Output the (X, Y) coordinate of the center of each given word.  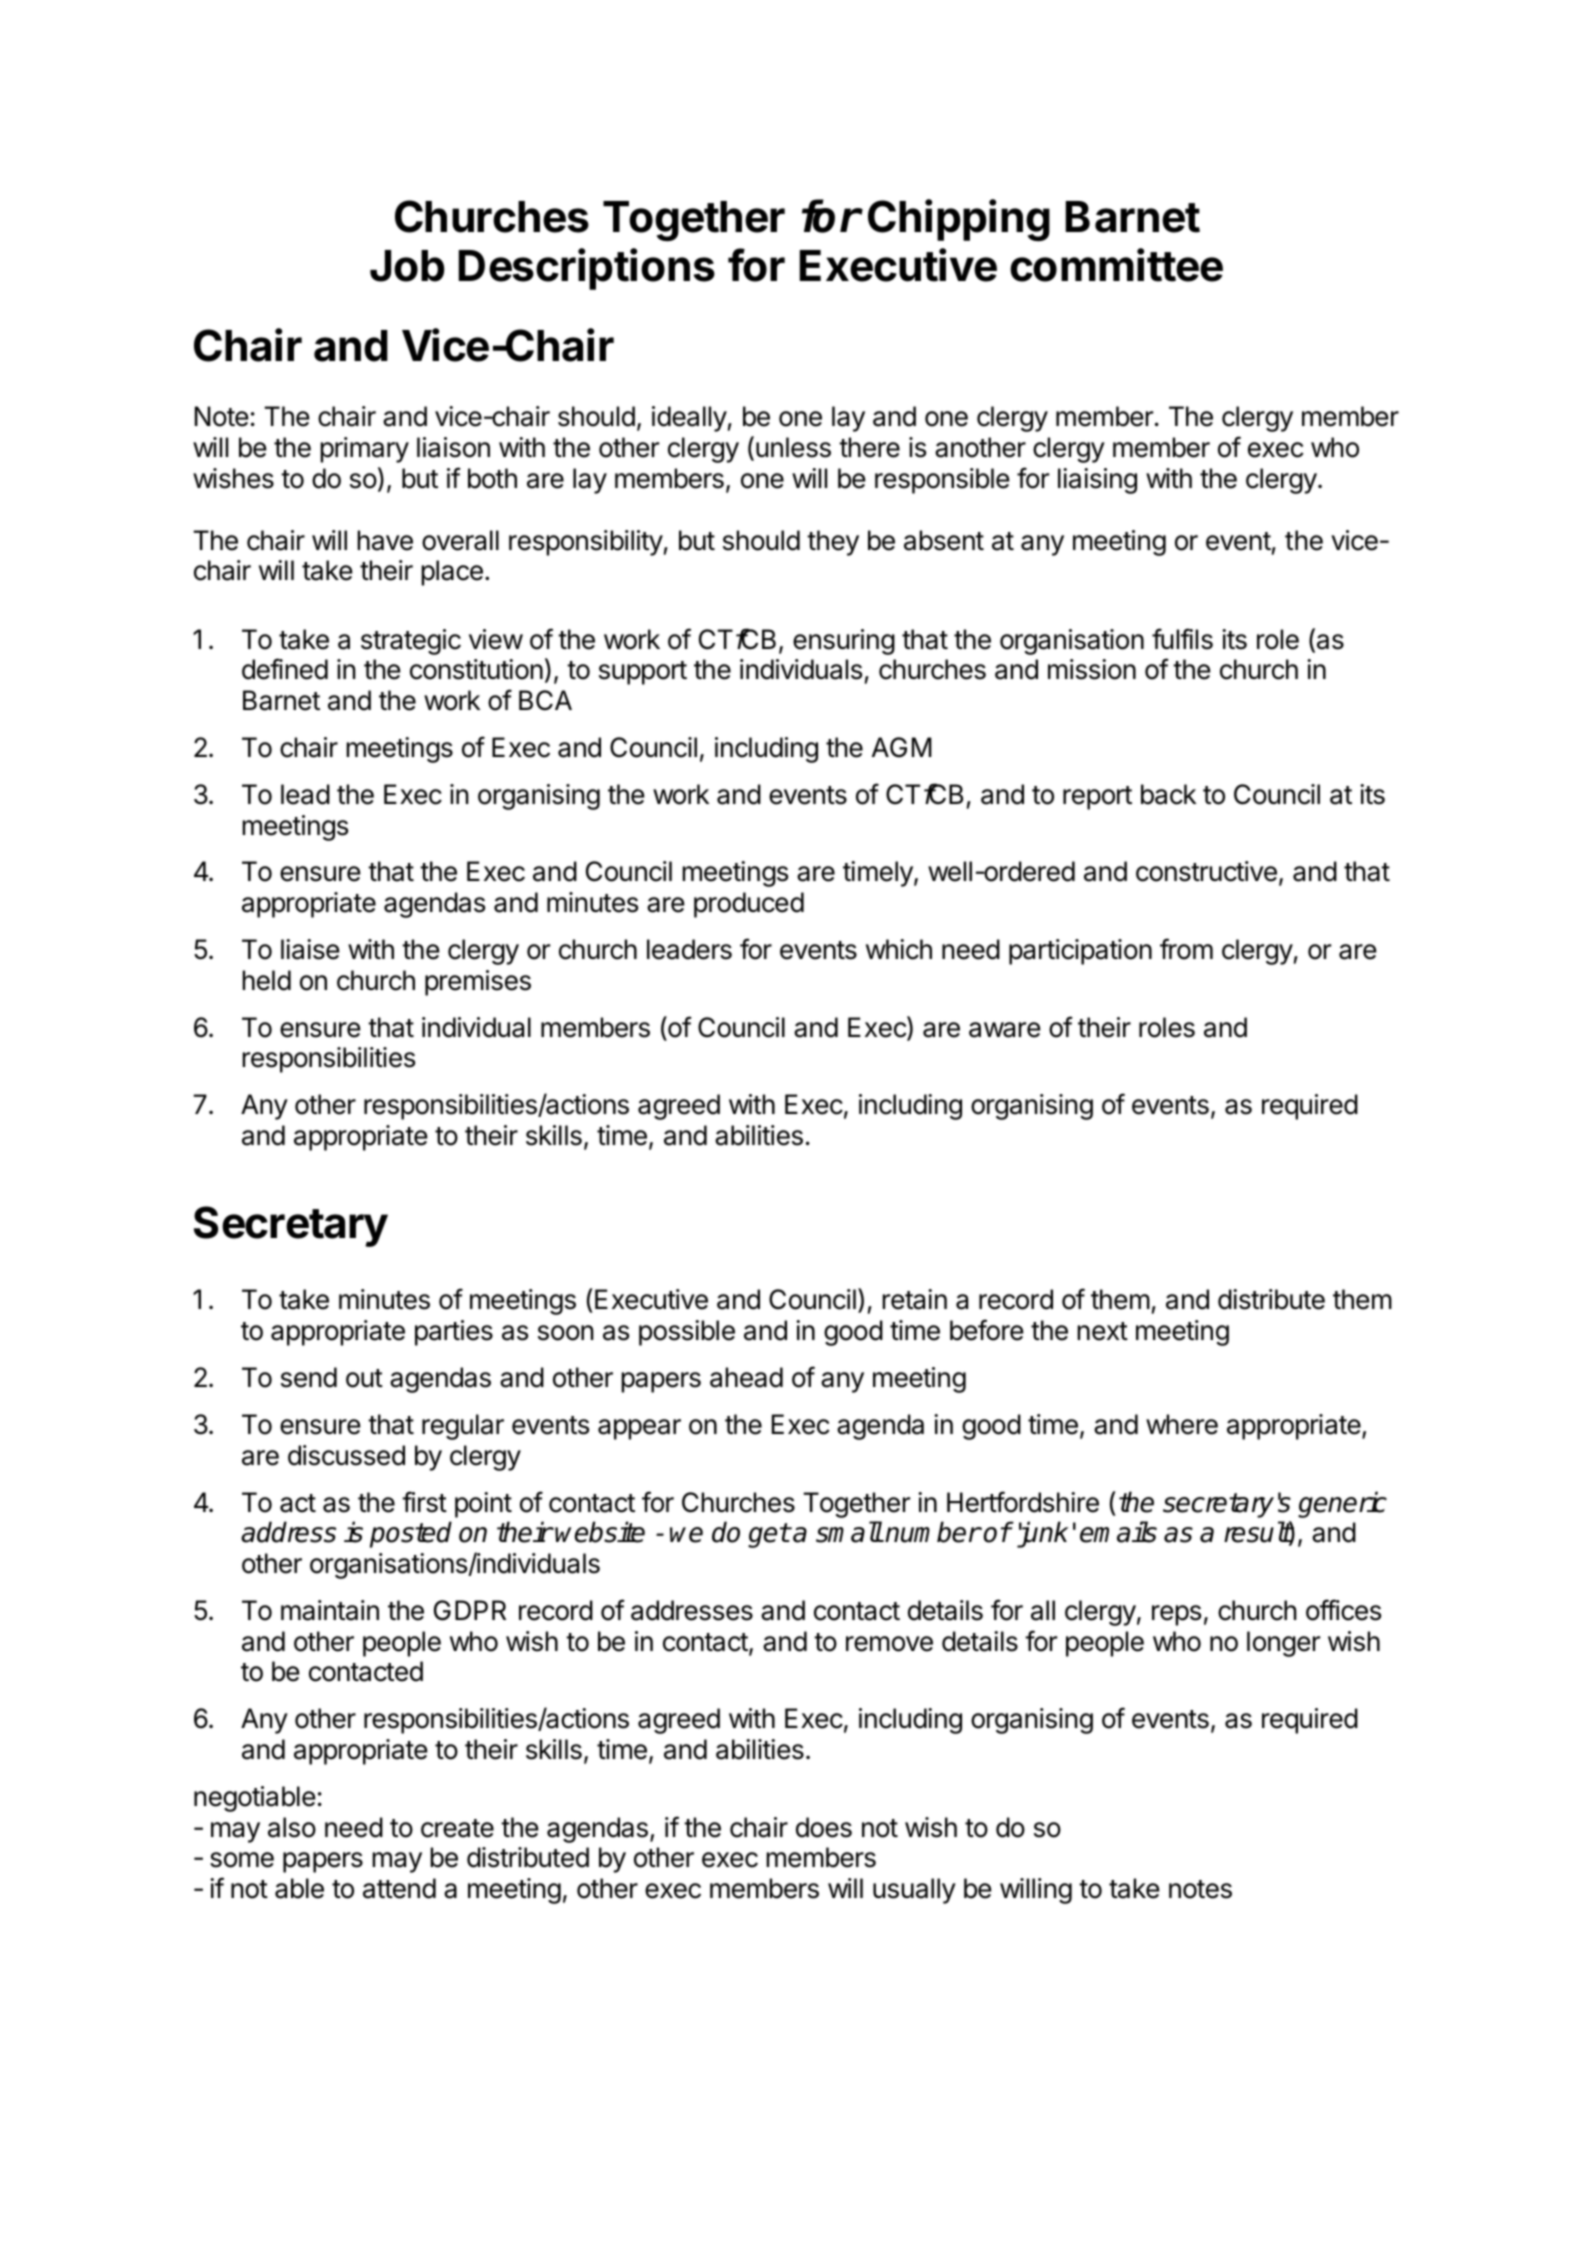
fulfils (1182, 639)
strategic (411, 642)
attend (399, 1888)
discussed (346, 1455)
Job (407, 266)
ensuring (844, 642)
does (824, 1827)
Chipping (959, 220)
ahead (746, 1377)
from (1186, 949)
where (1182, 1424)
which (899, 949)
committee (1116, 265)
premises (478, 983)
